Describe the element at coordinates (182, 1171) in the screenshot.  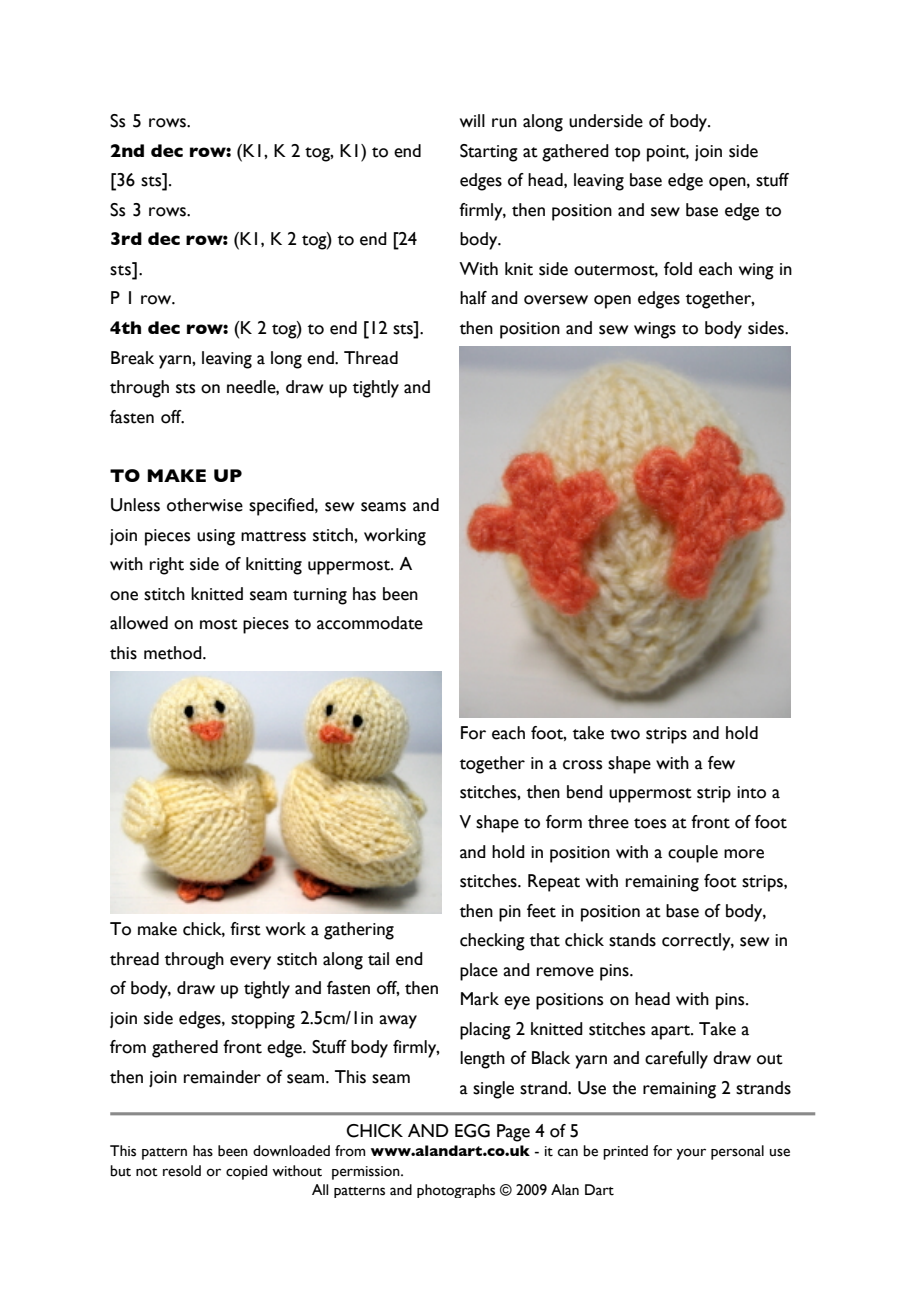
I see `resold` at that location.
